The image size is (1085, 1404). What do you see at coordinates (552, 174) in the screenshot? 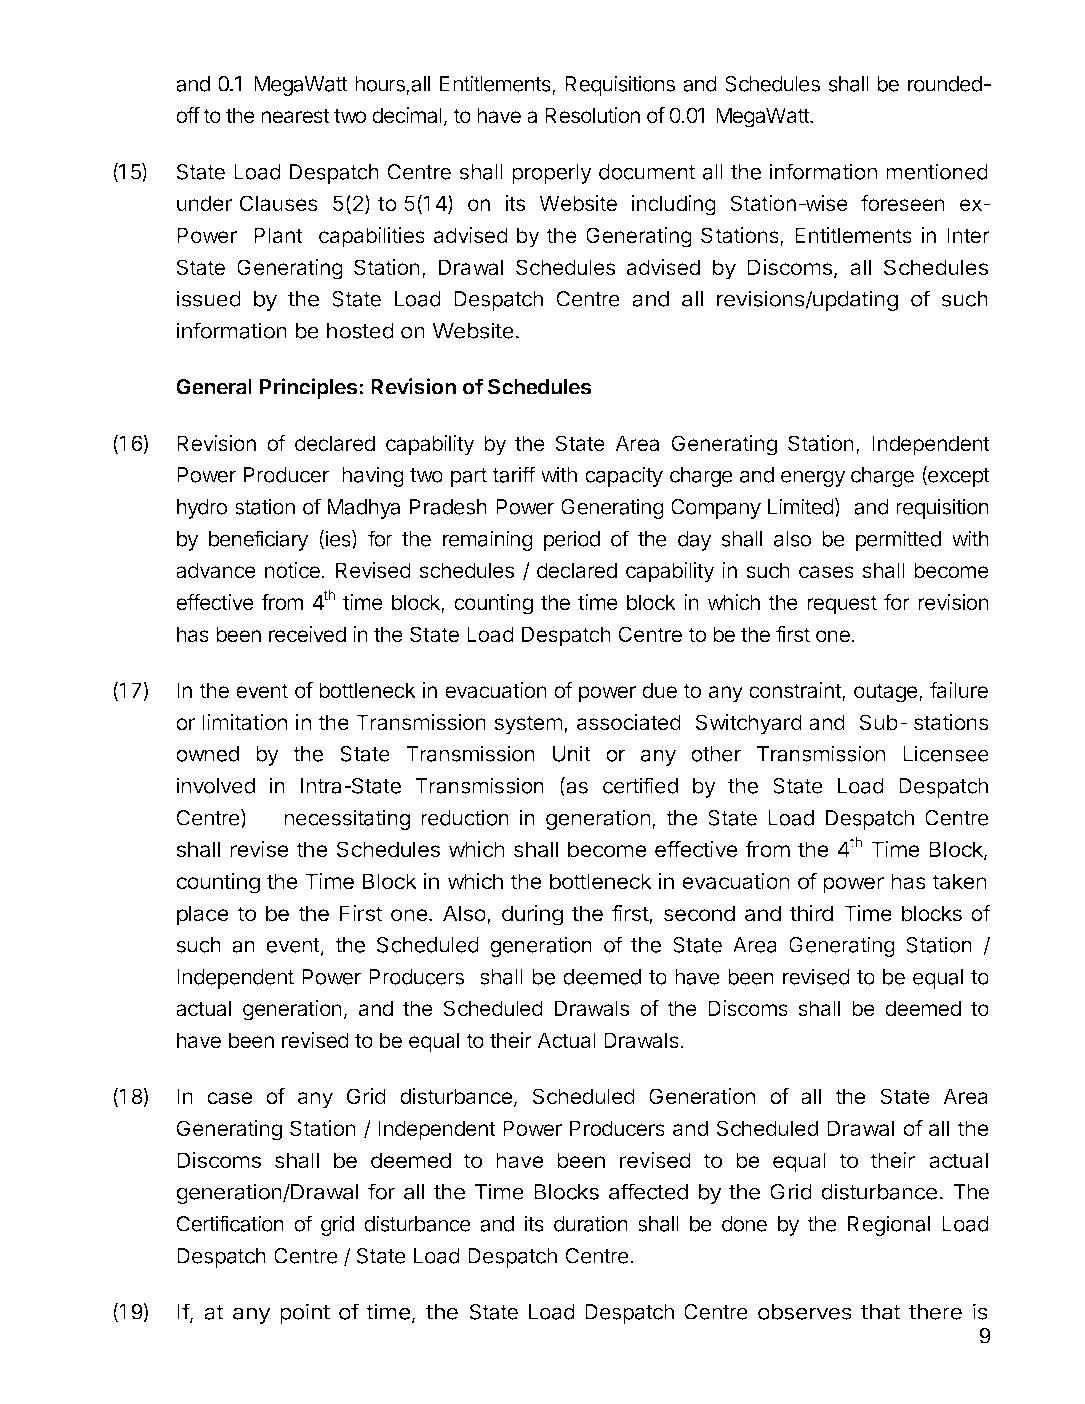
I see `properly` at bounding box center [552, 174].
